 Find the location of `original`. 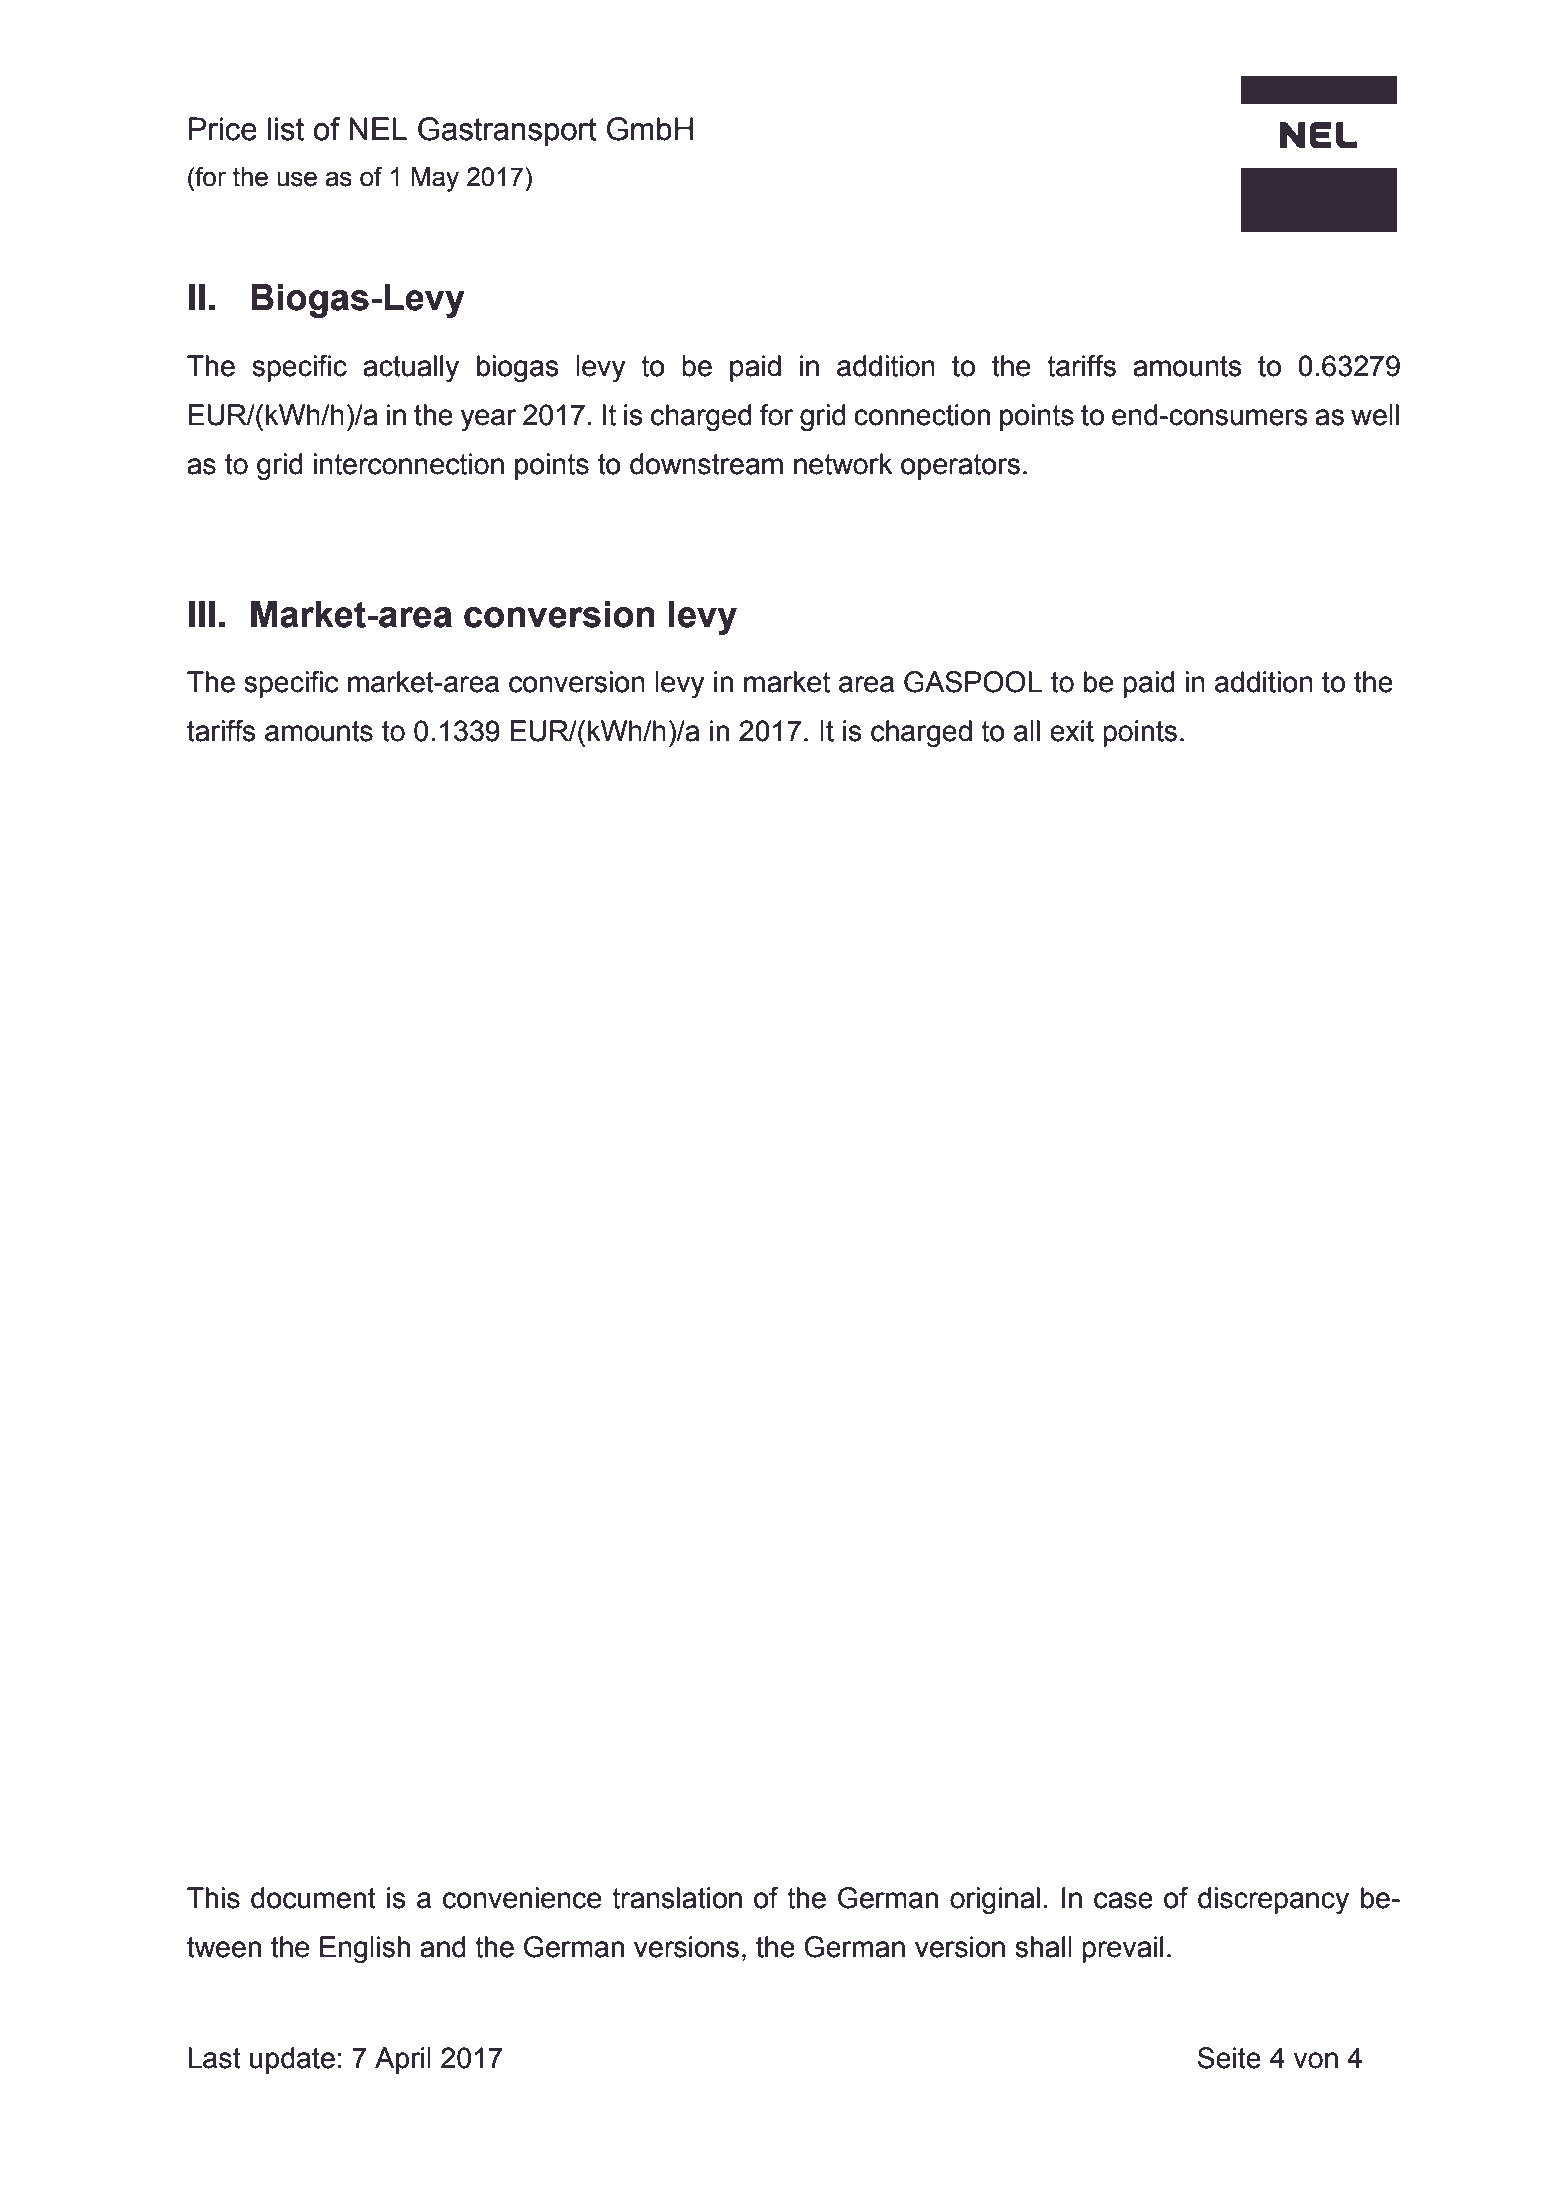

original is located at coordinates (995, 1901).
